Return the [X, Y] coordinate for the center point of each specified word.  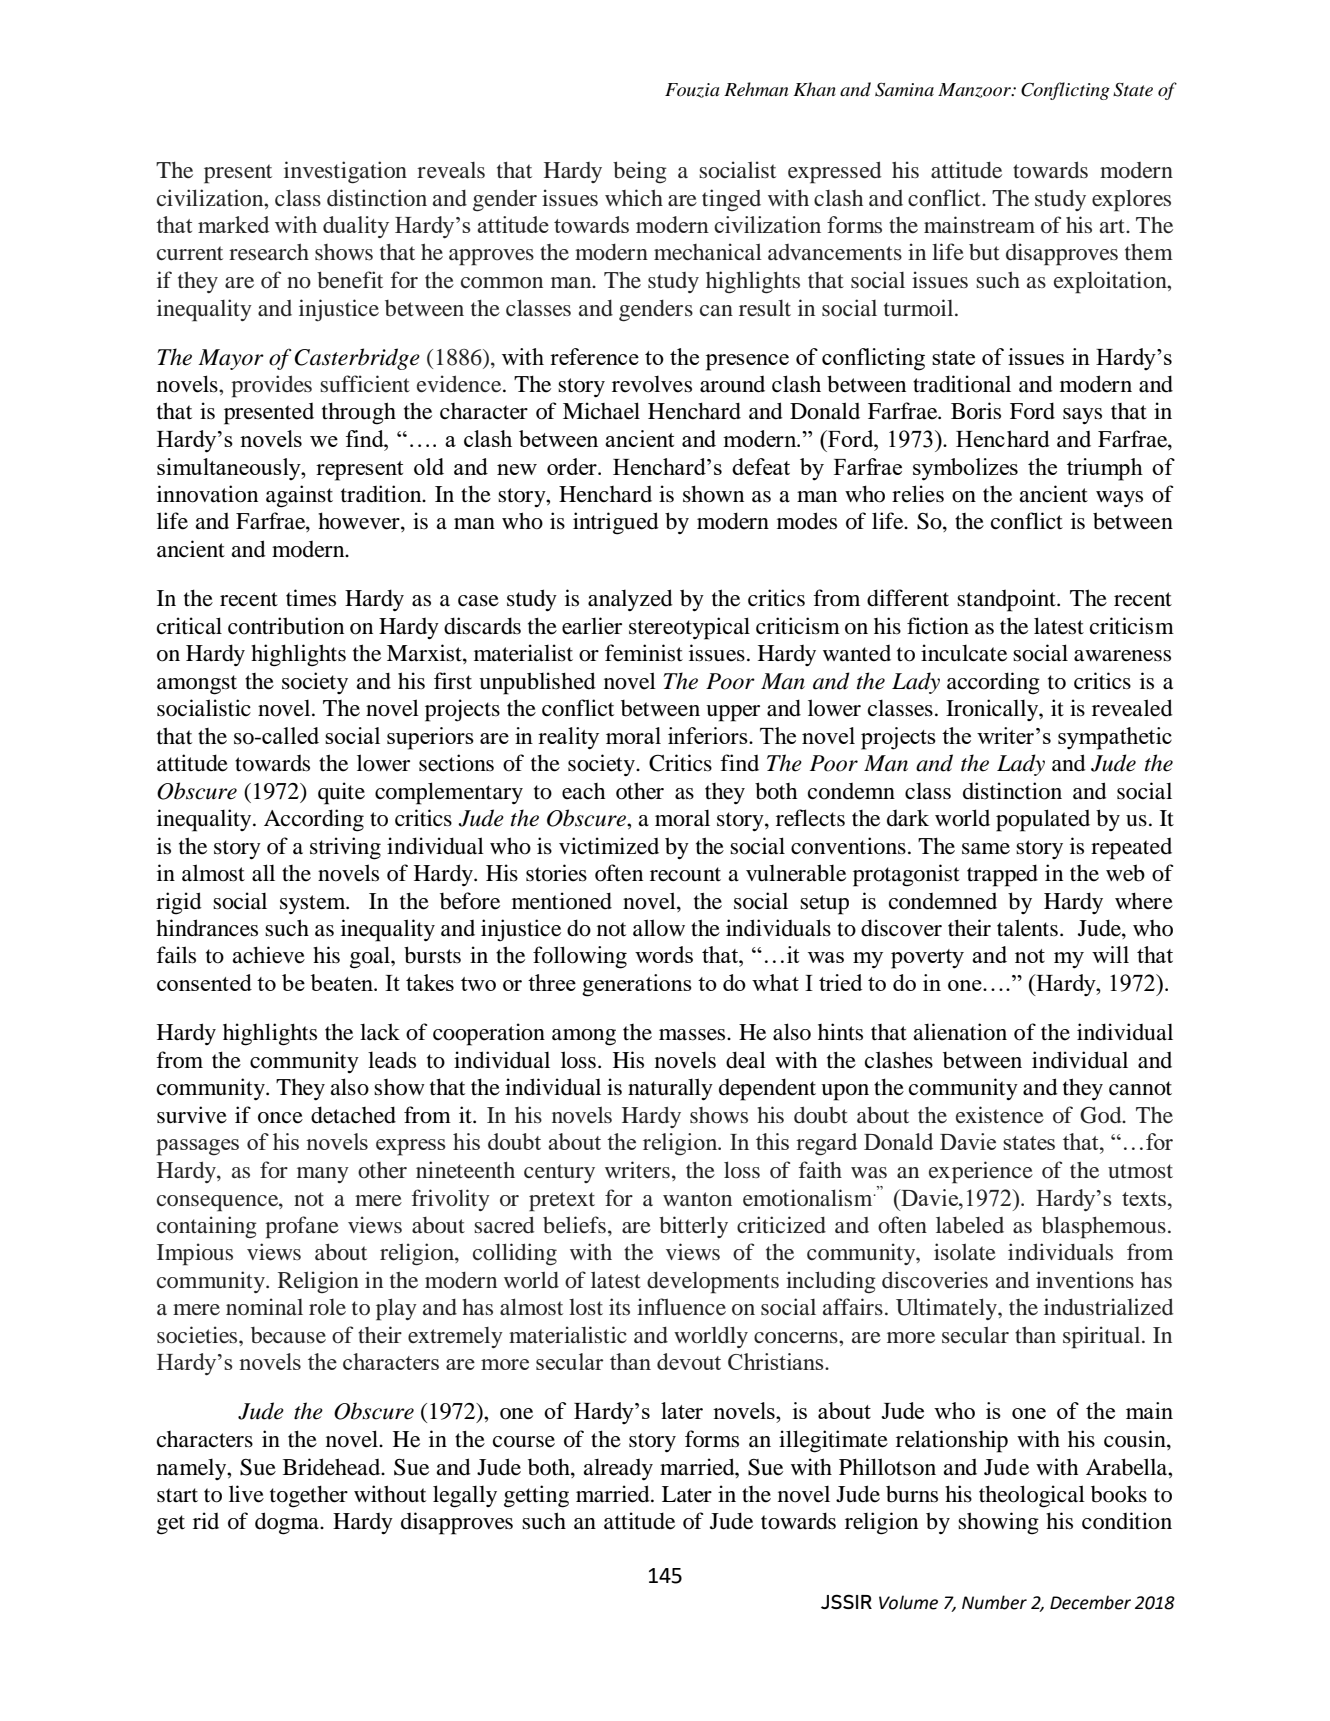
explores [1131, 200]
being [640, 172]
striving [345, 848]
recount [685, 874]
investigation [345, 172]
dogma [288, 1523]
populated [1043, 820]
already [618, 1469]
